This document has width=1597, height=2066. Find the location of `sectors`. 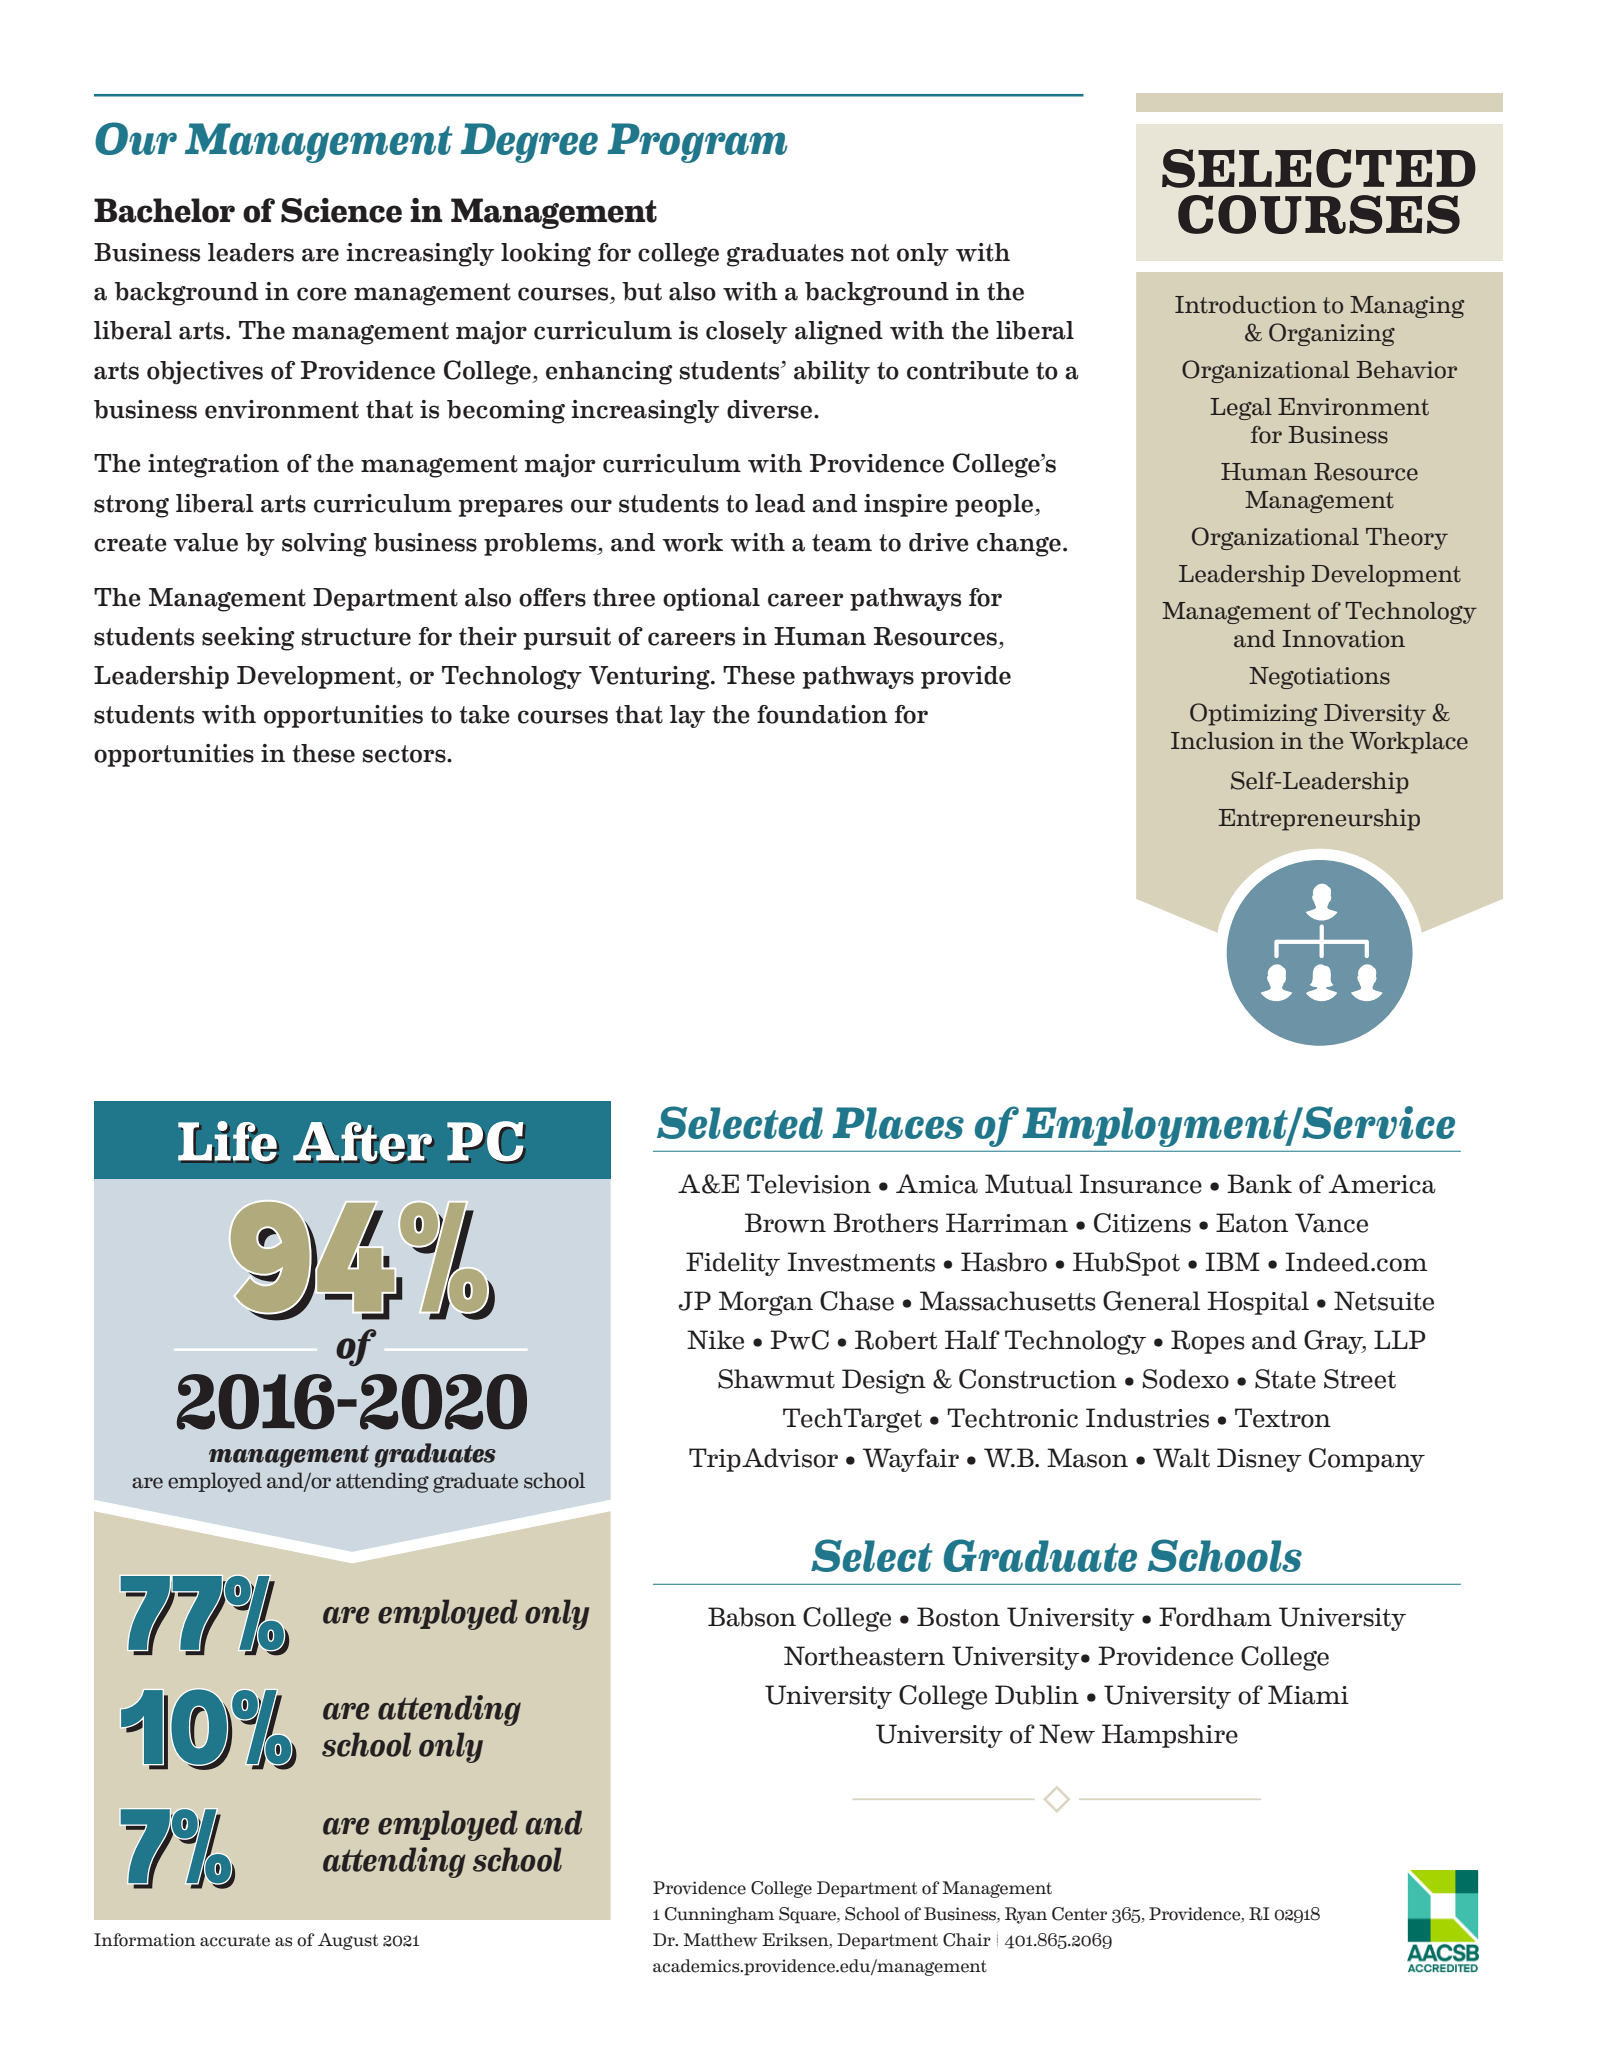

sectors is located at coordinates (405, 754).
